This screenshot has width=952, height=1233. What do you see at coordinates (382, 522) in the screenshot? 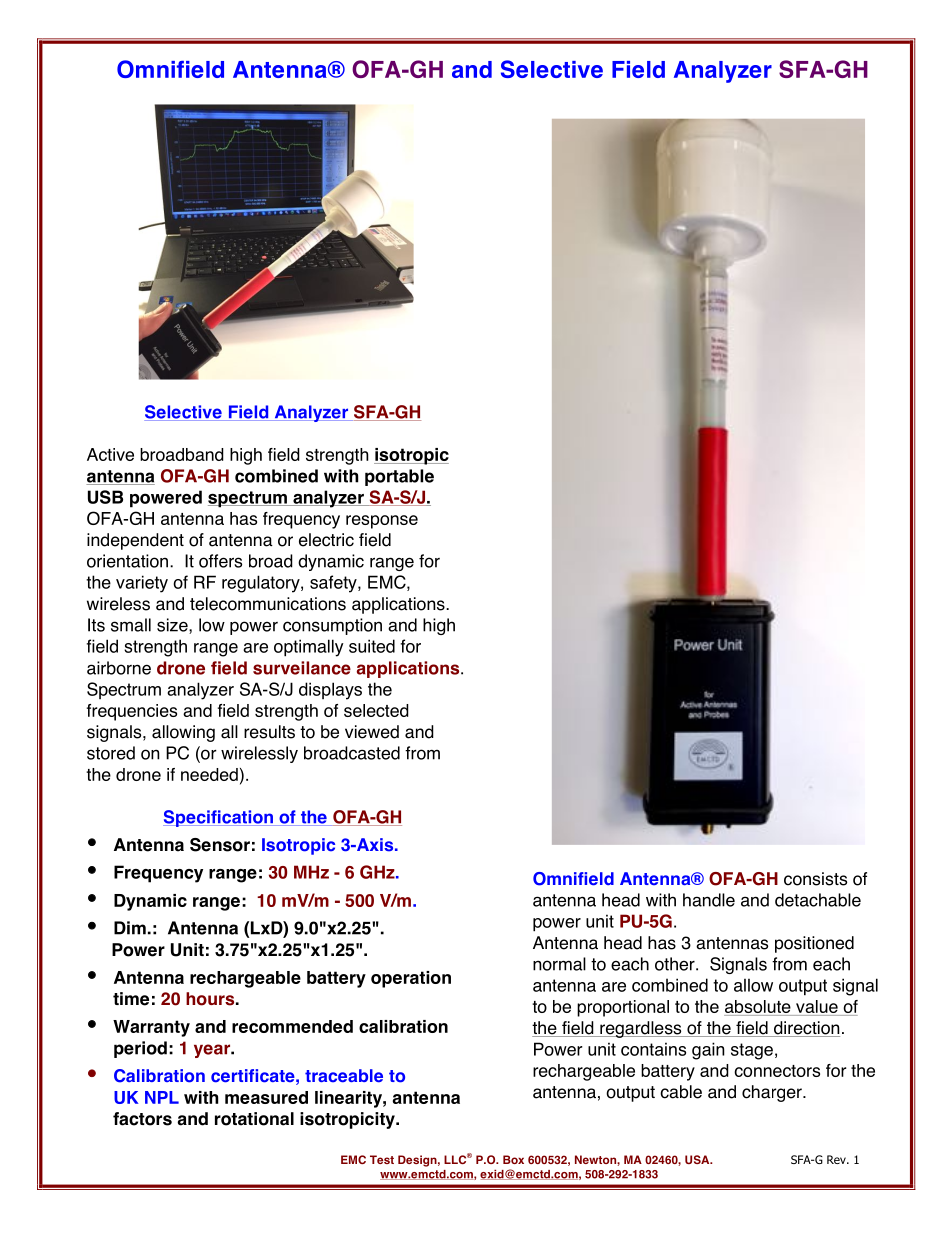
I see `response` at bounding box center [382, 522].
